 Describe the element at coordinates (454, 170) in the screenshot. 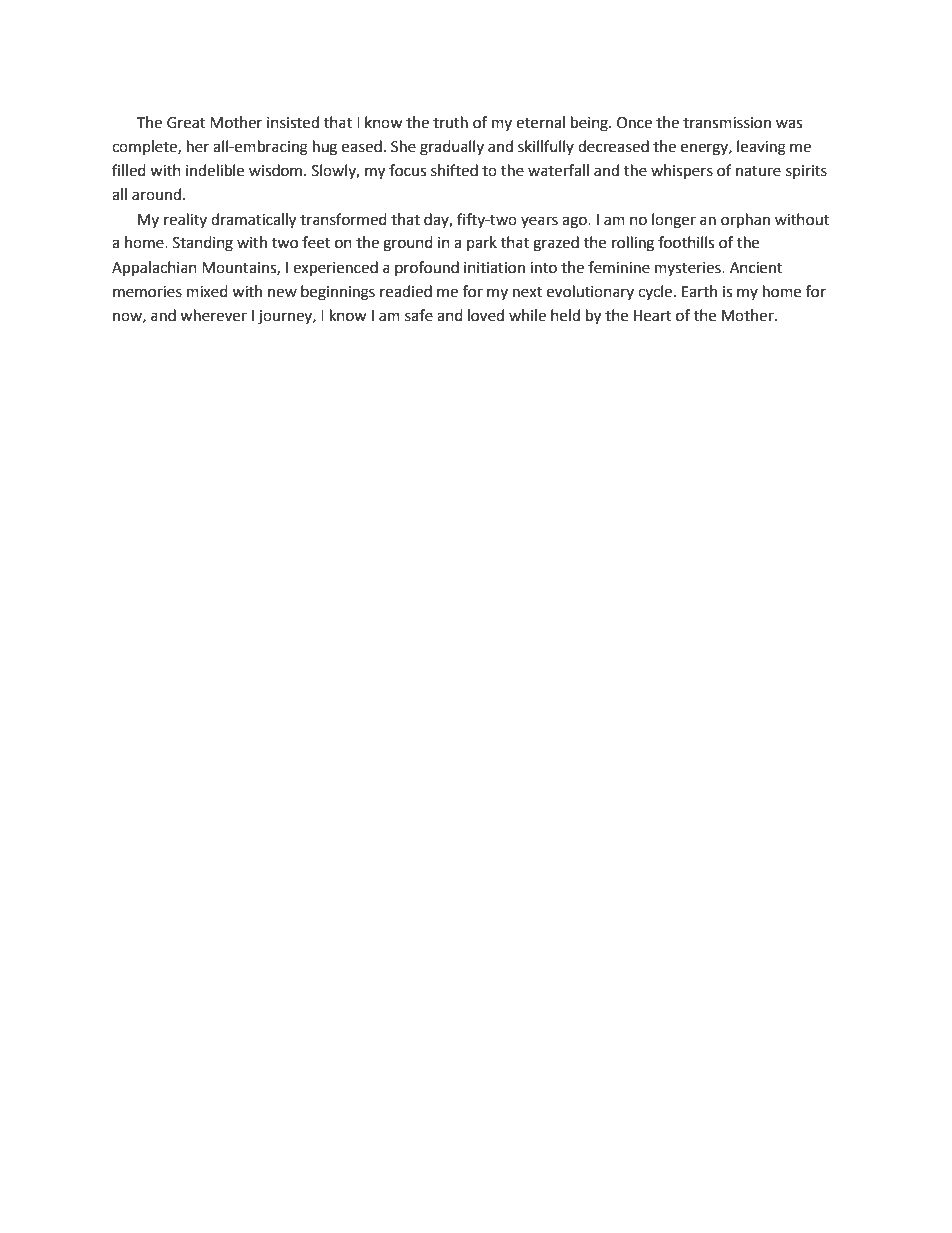

I see `shifted` at that location.
